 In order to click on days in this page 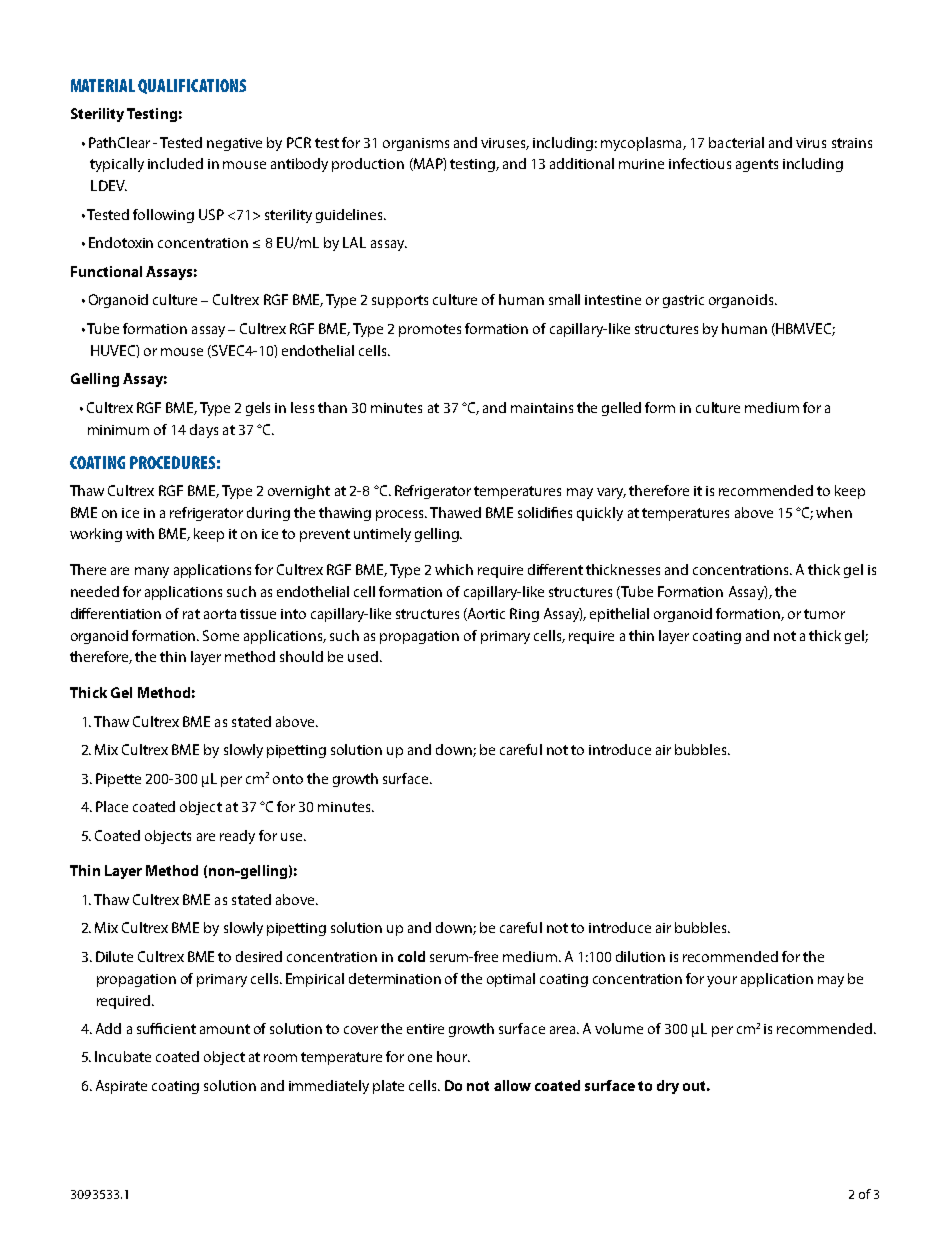, I will do `click(204, 431)`.
